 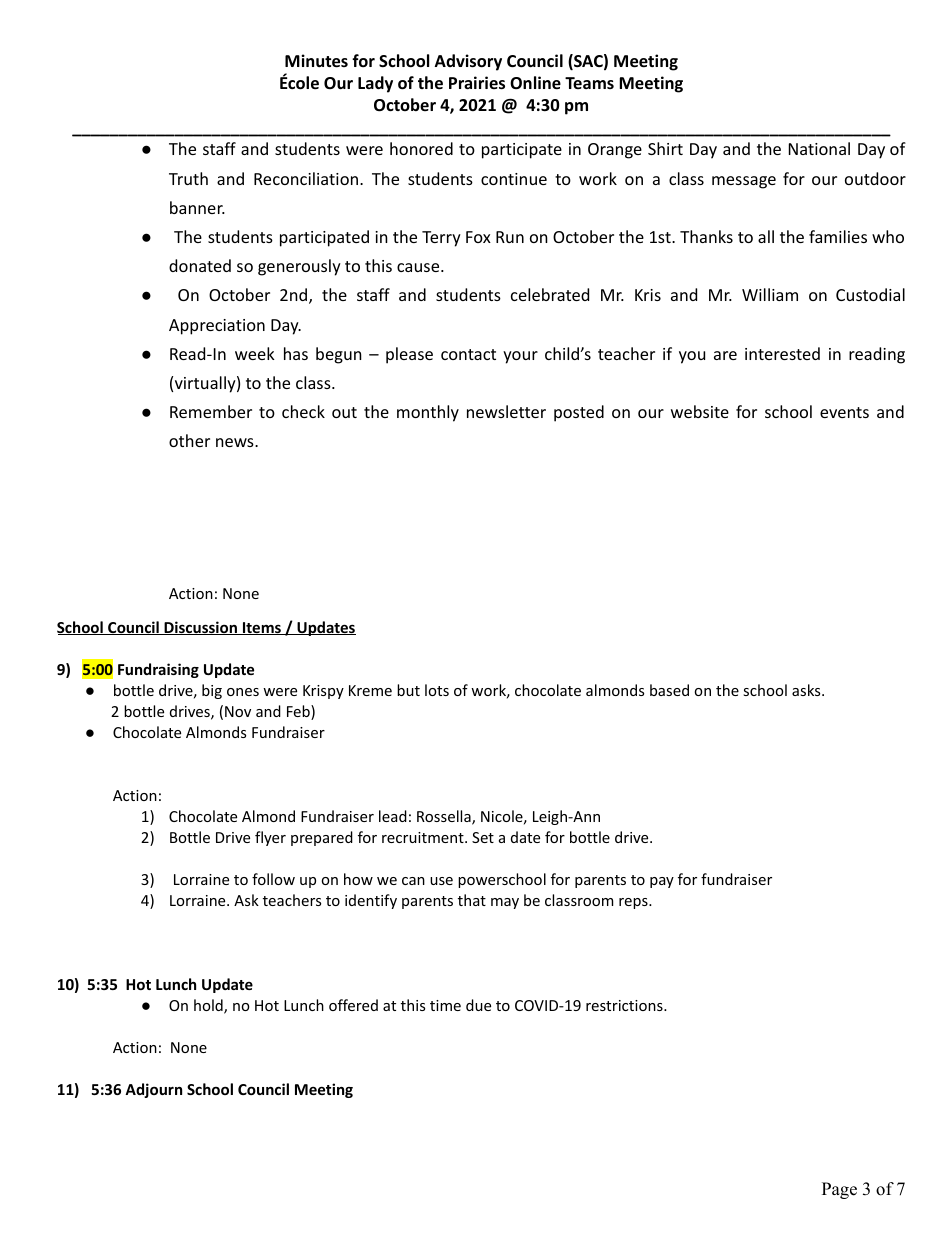 What do you see at coordinates (478, 1005) in the screenshot?
I see `due` at bounding box center [478, 1005].
